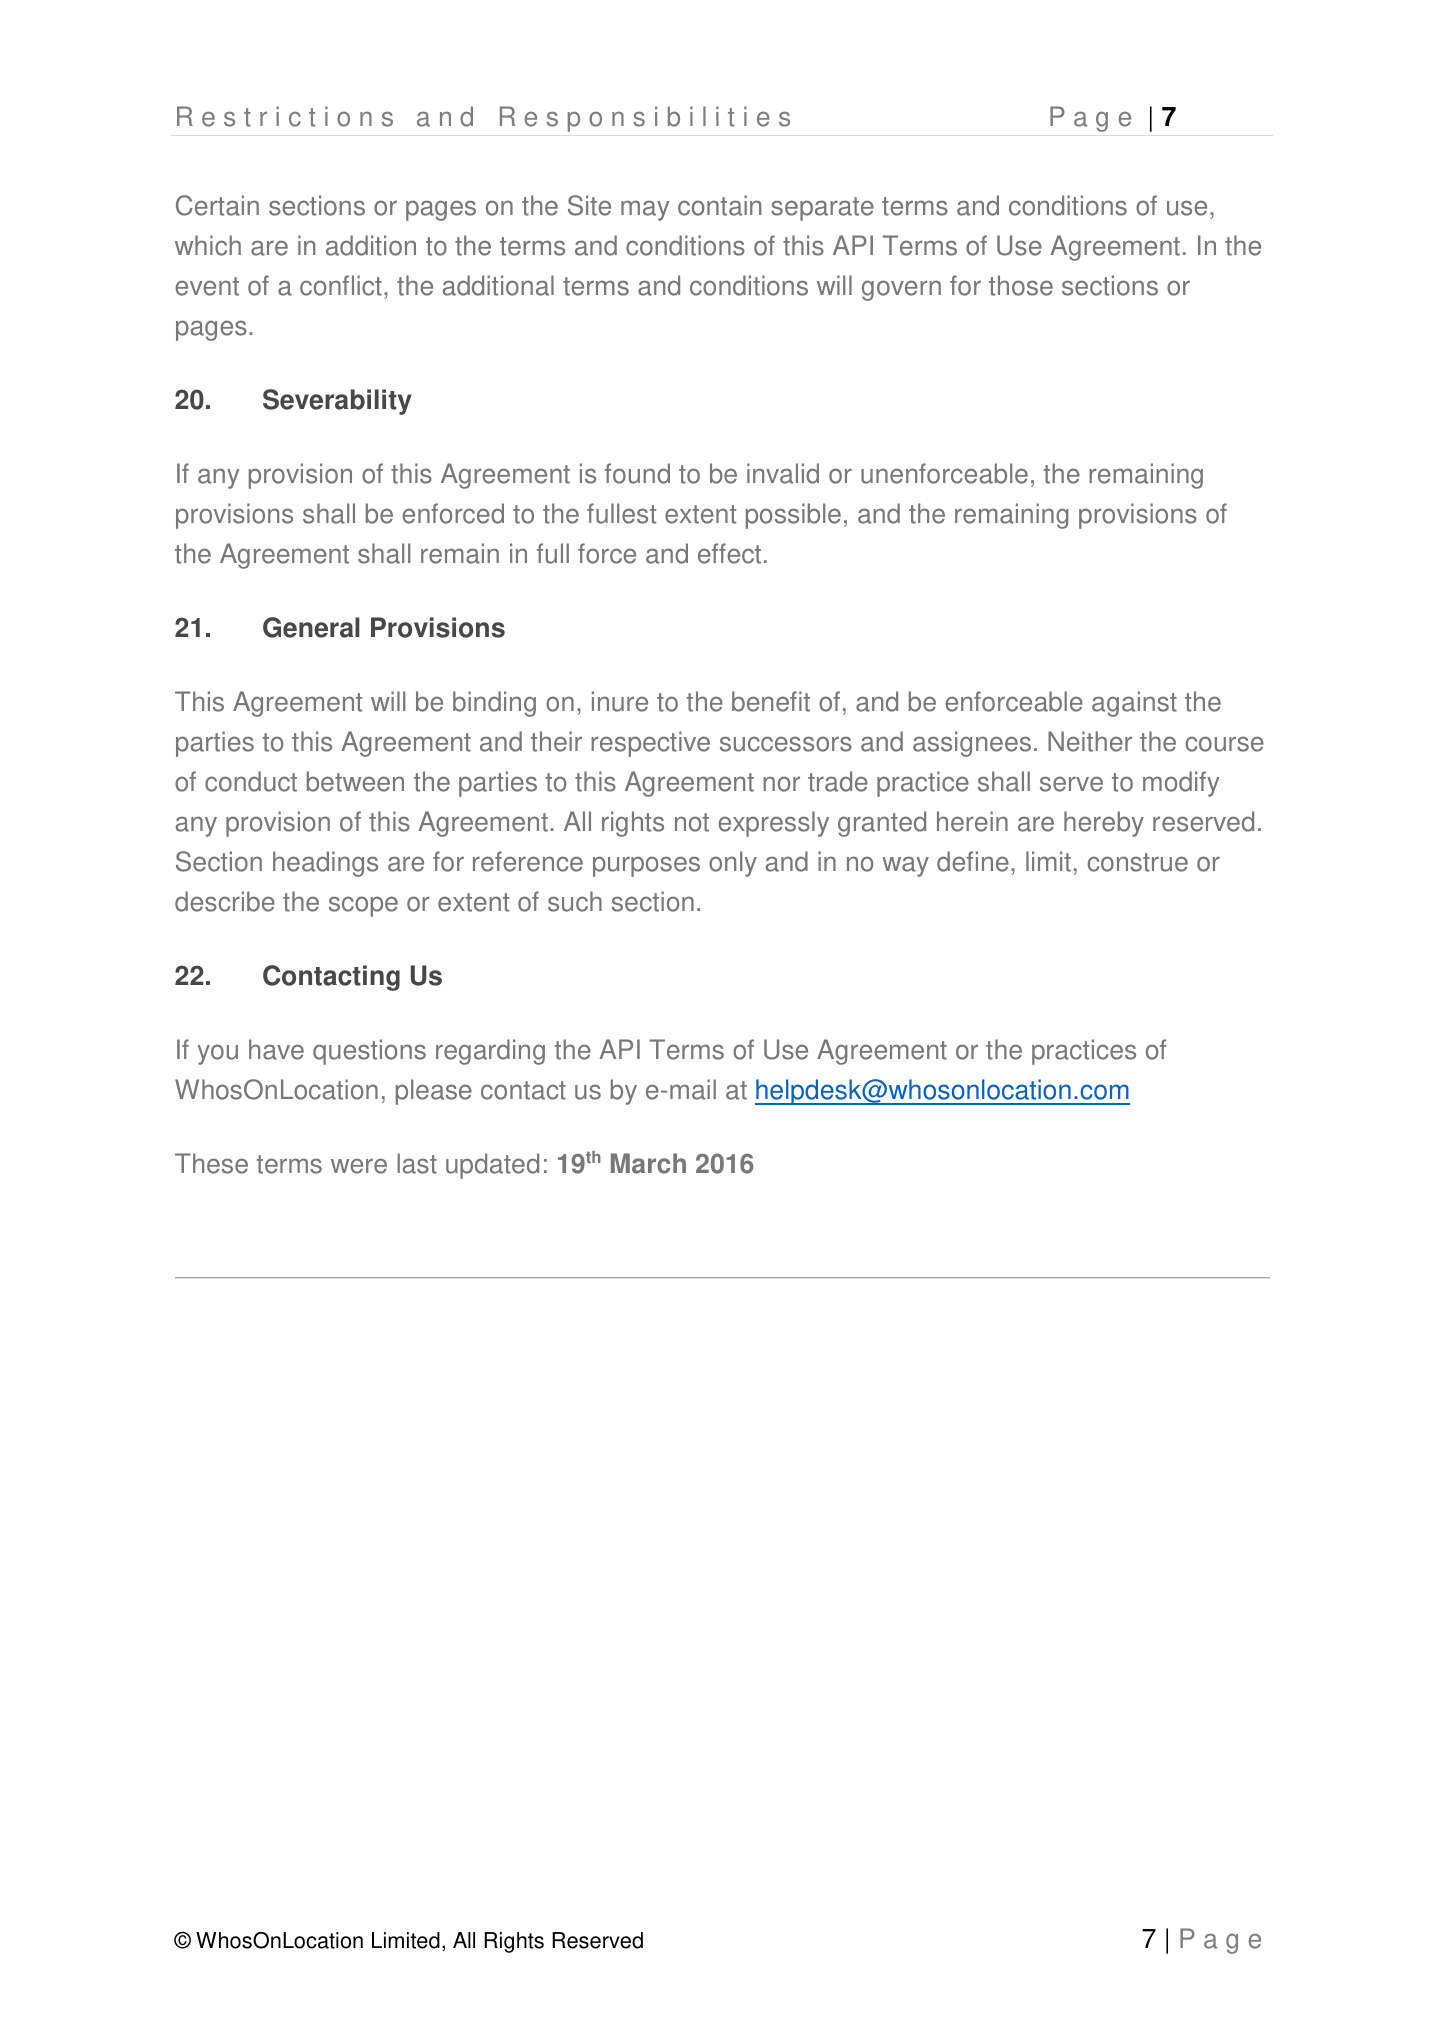 The image size is (1444, 2042). I want to click on benefit, so click(771, 701).
